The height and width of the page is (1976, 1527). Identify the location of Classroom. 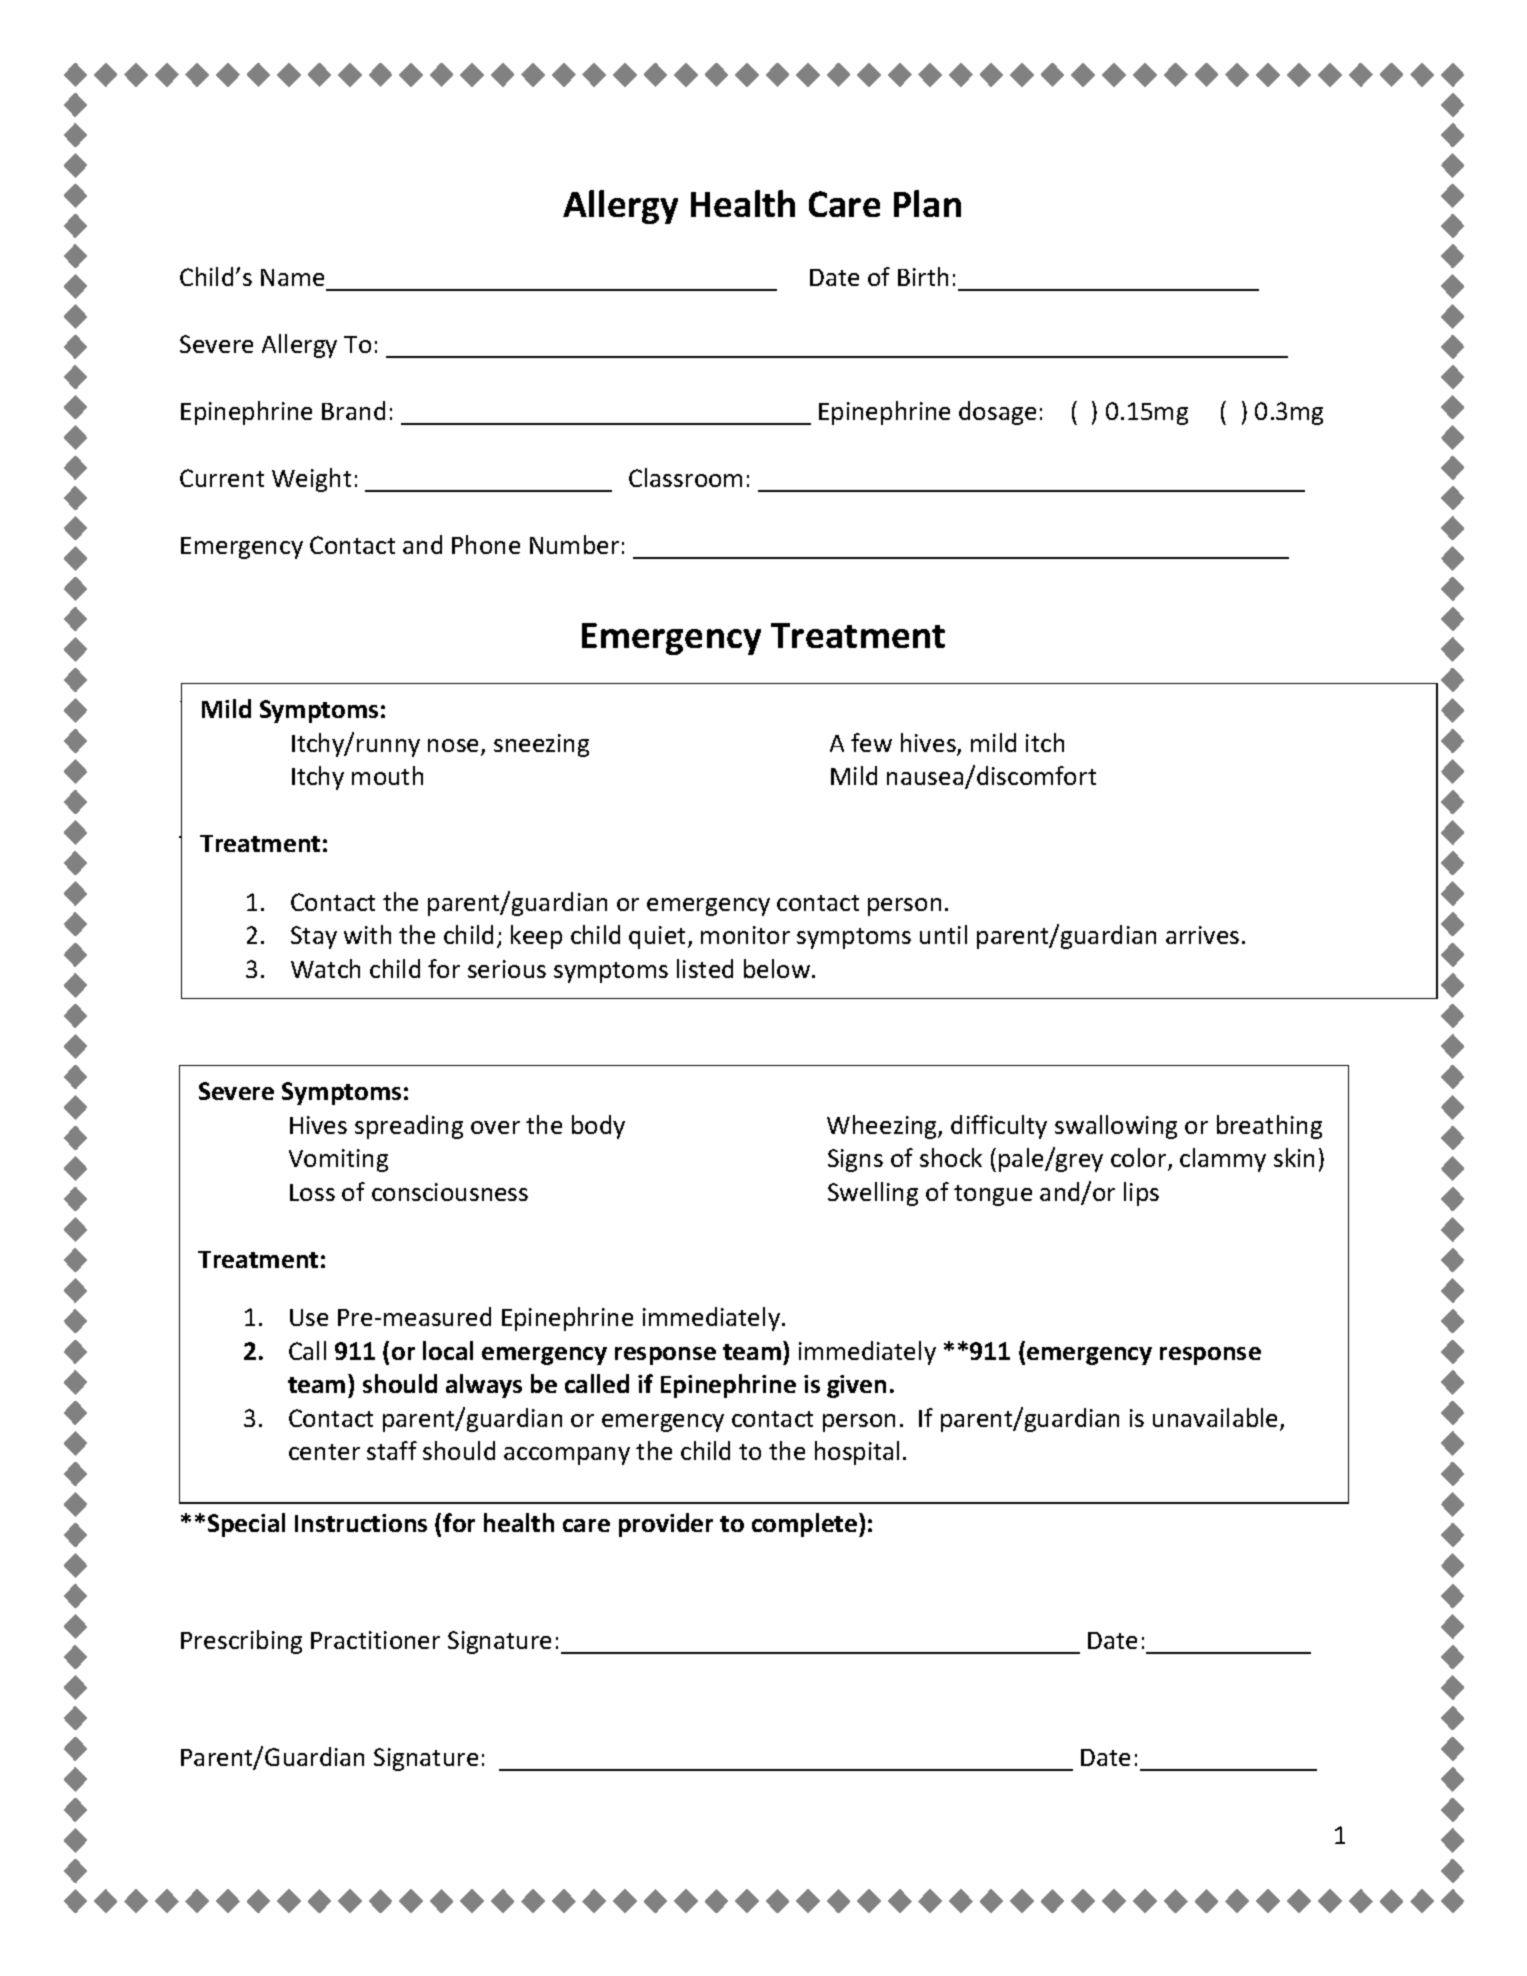
(685, 477).
